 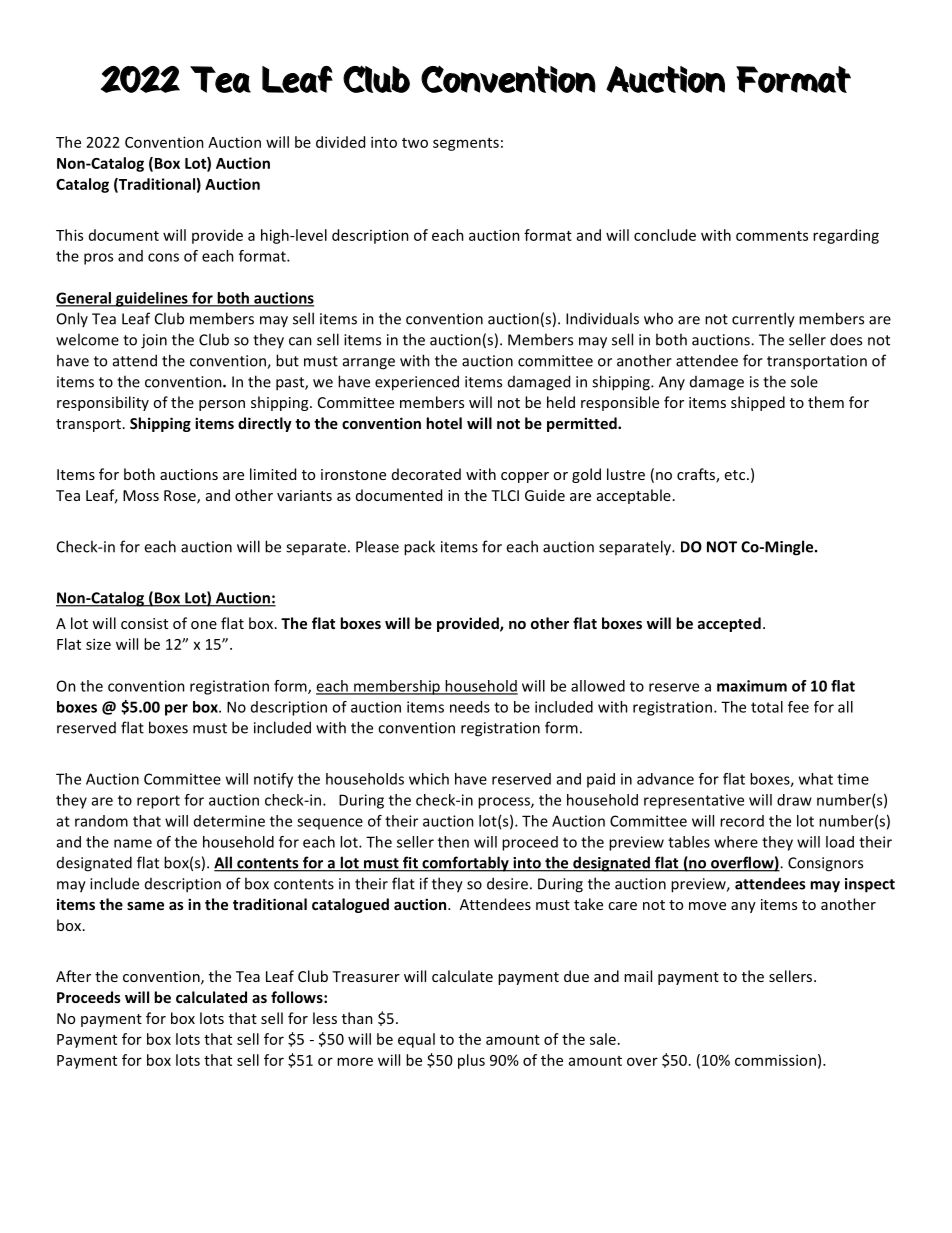 I want to click on pack, so click(x=419, y=548).
